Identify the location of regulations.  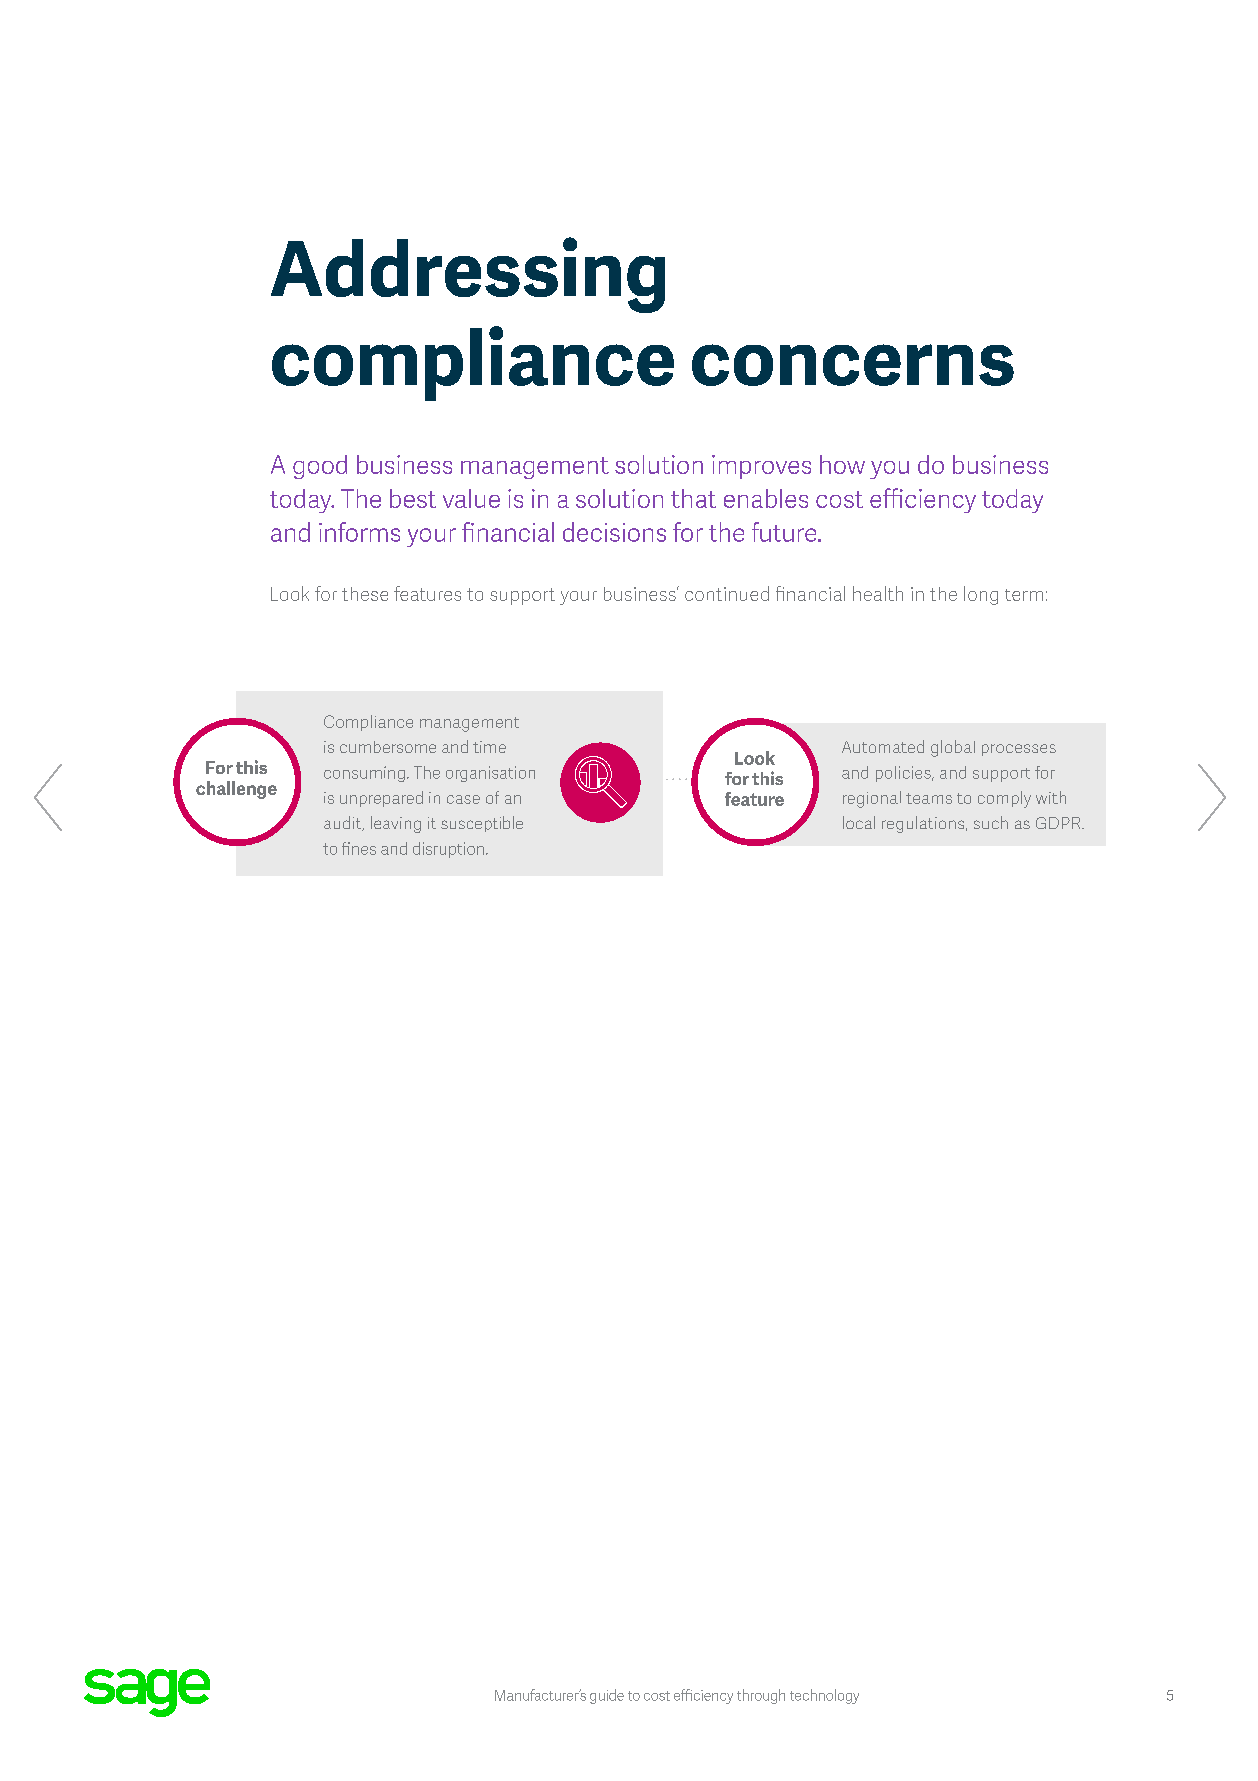
(924, 824).
